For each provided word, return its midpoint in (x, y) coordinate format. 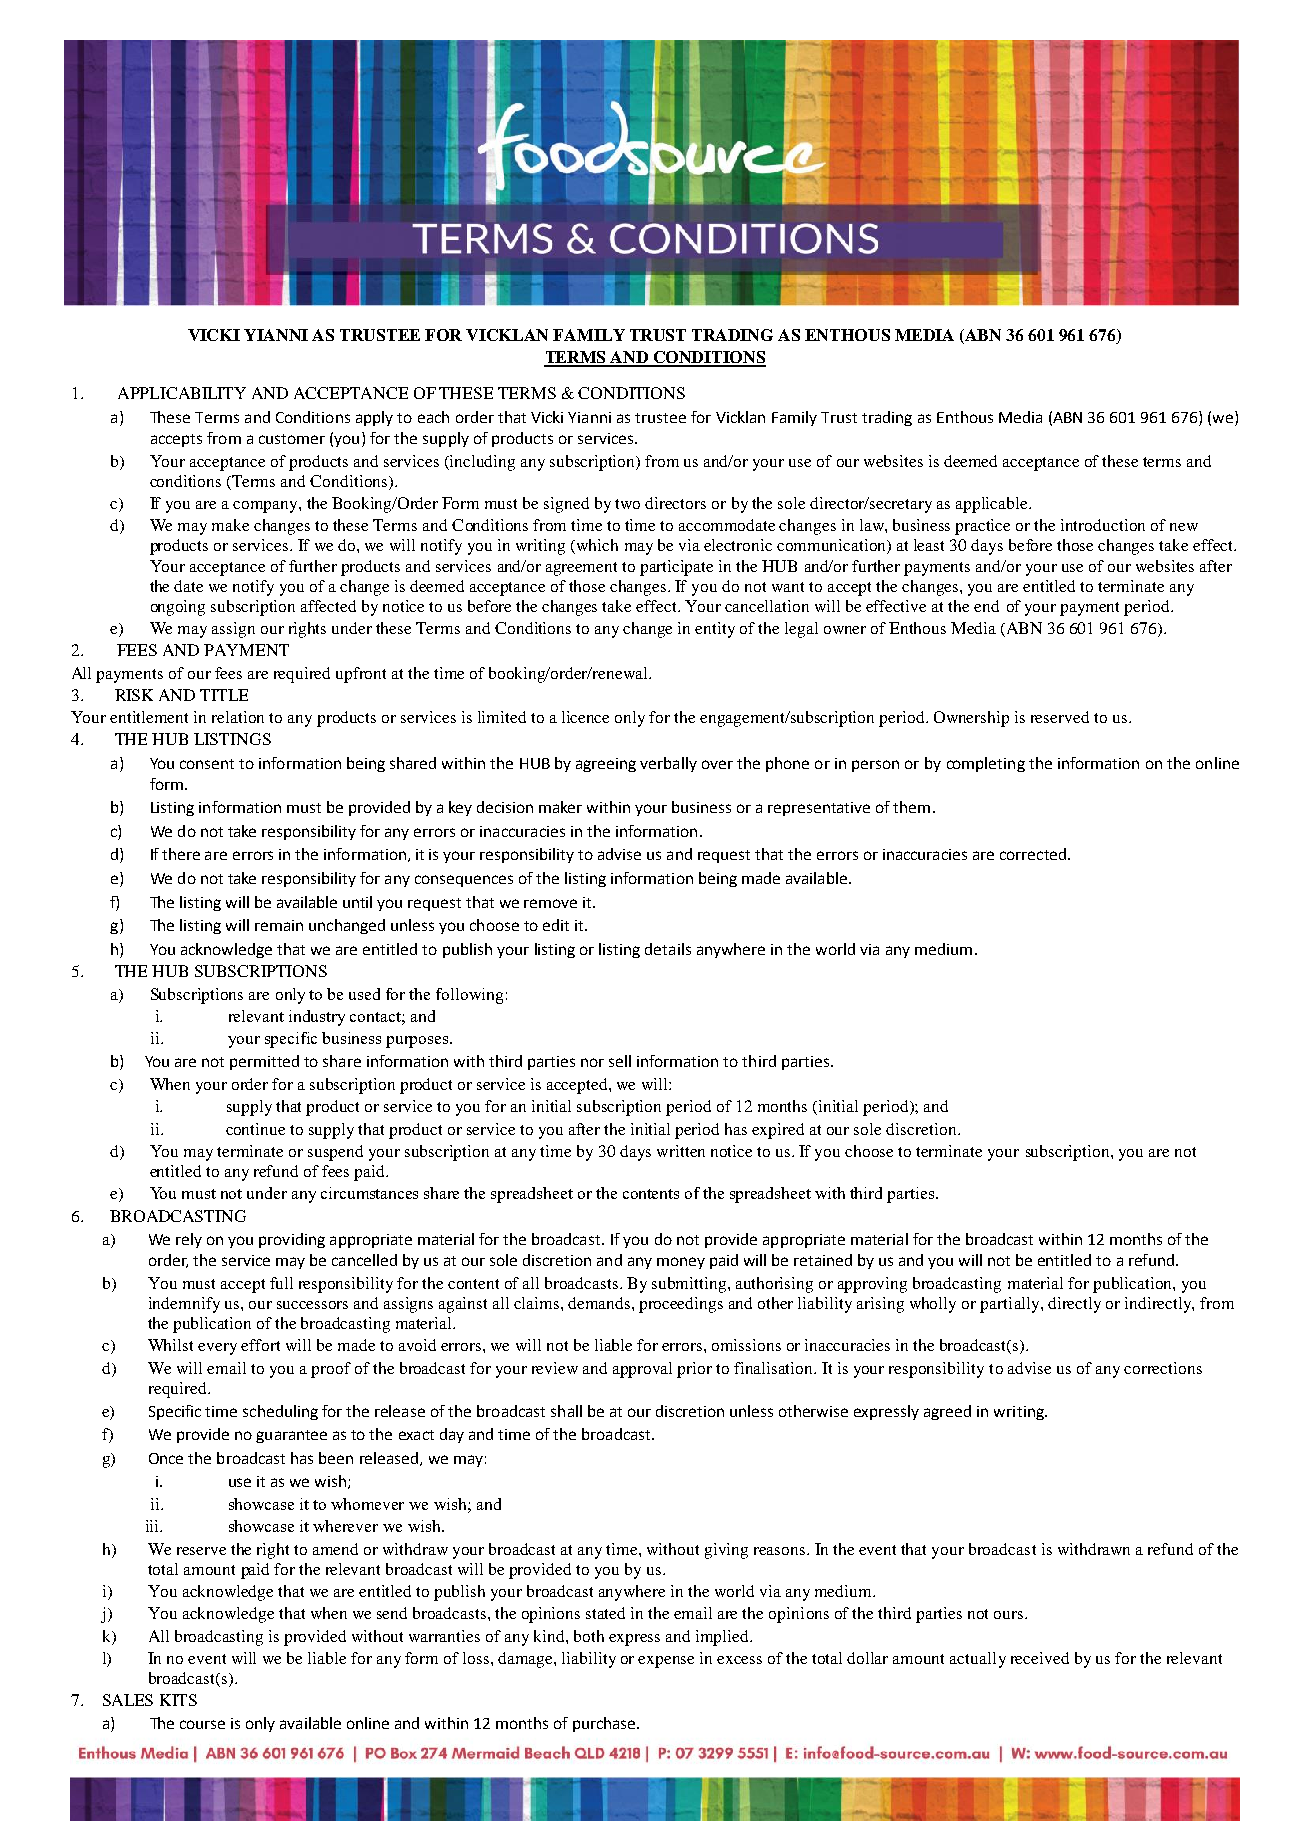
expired (778, 1131)
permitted (264, 1062)
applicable (993, 505)
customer (292, 439)
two (627, 504)
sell (620, 1061)
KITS (178, 1700)
